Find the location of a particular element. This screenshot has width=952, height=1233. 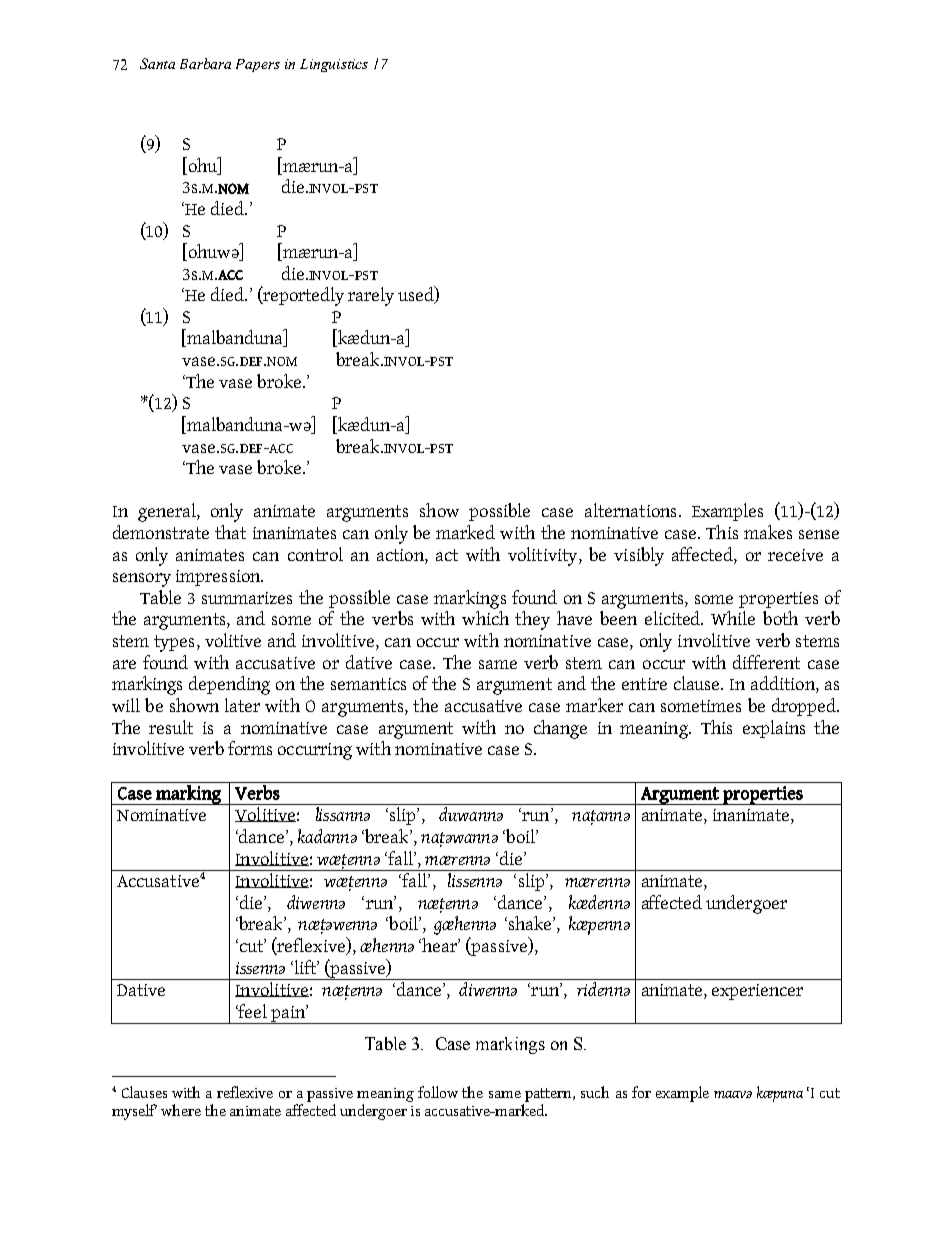

rarely is located at coordinates (371, 296).
